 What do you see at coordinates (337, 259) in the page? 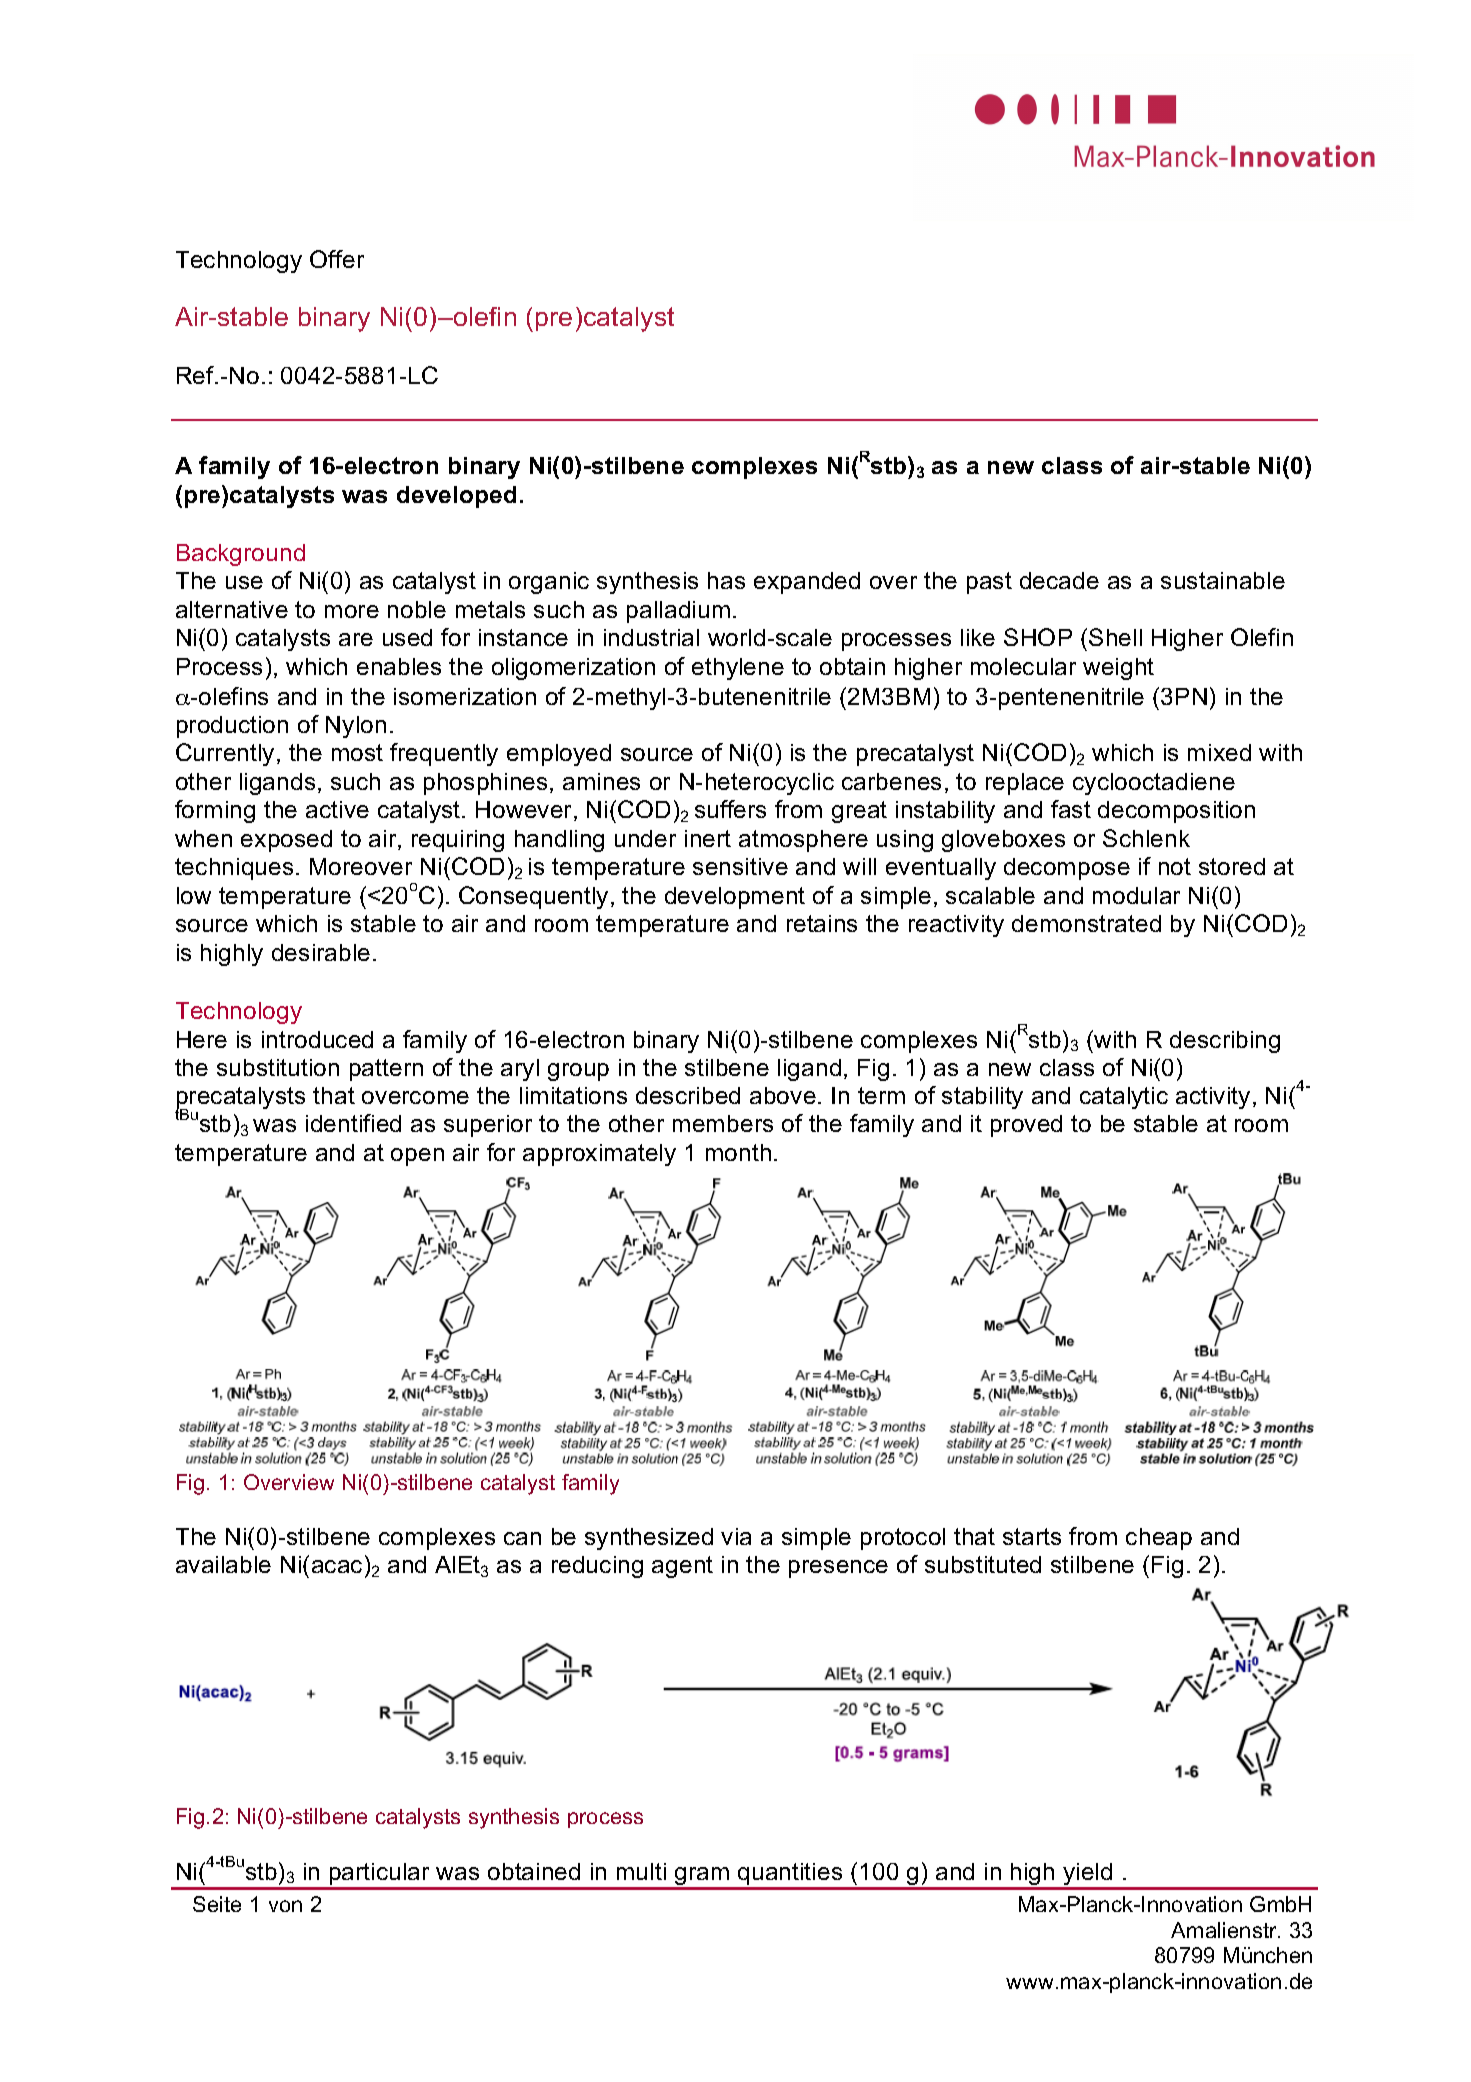
I see `Offer` at bounding box center [337, 259].
